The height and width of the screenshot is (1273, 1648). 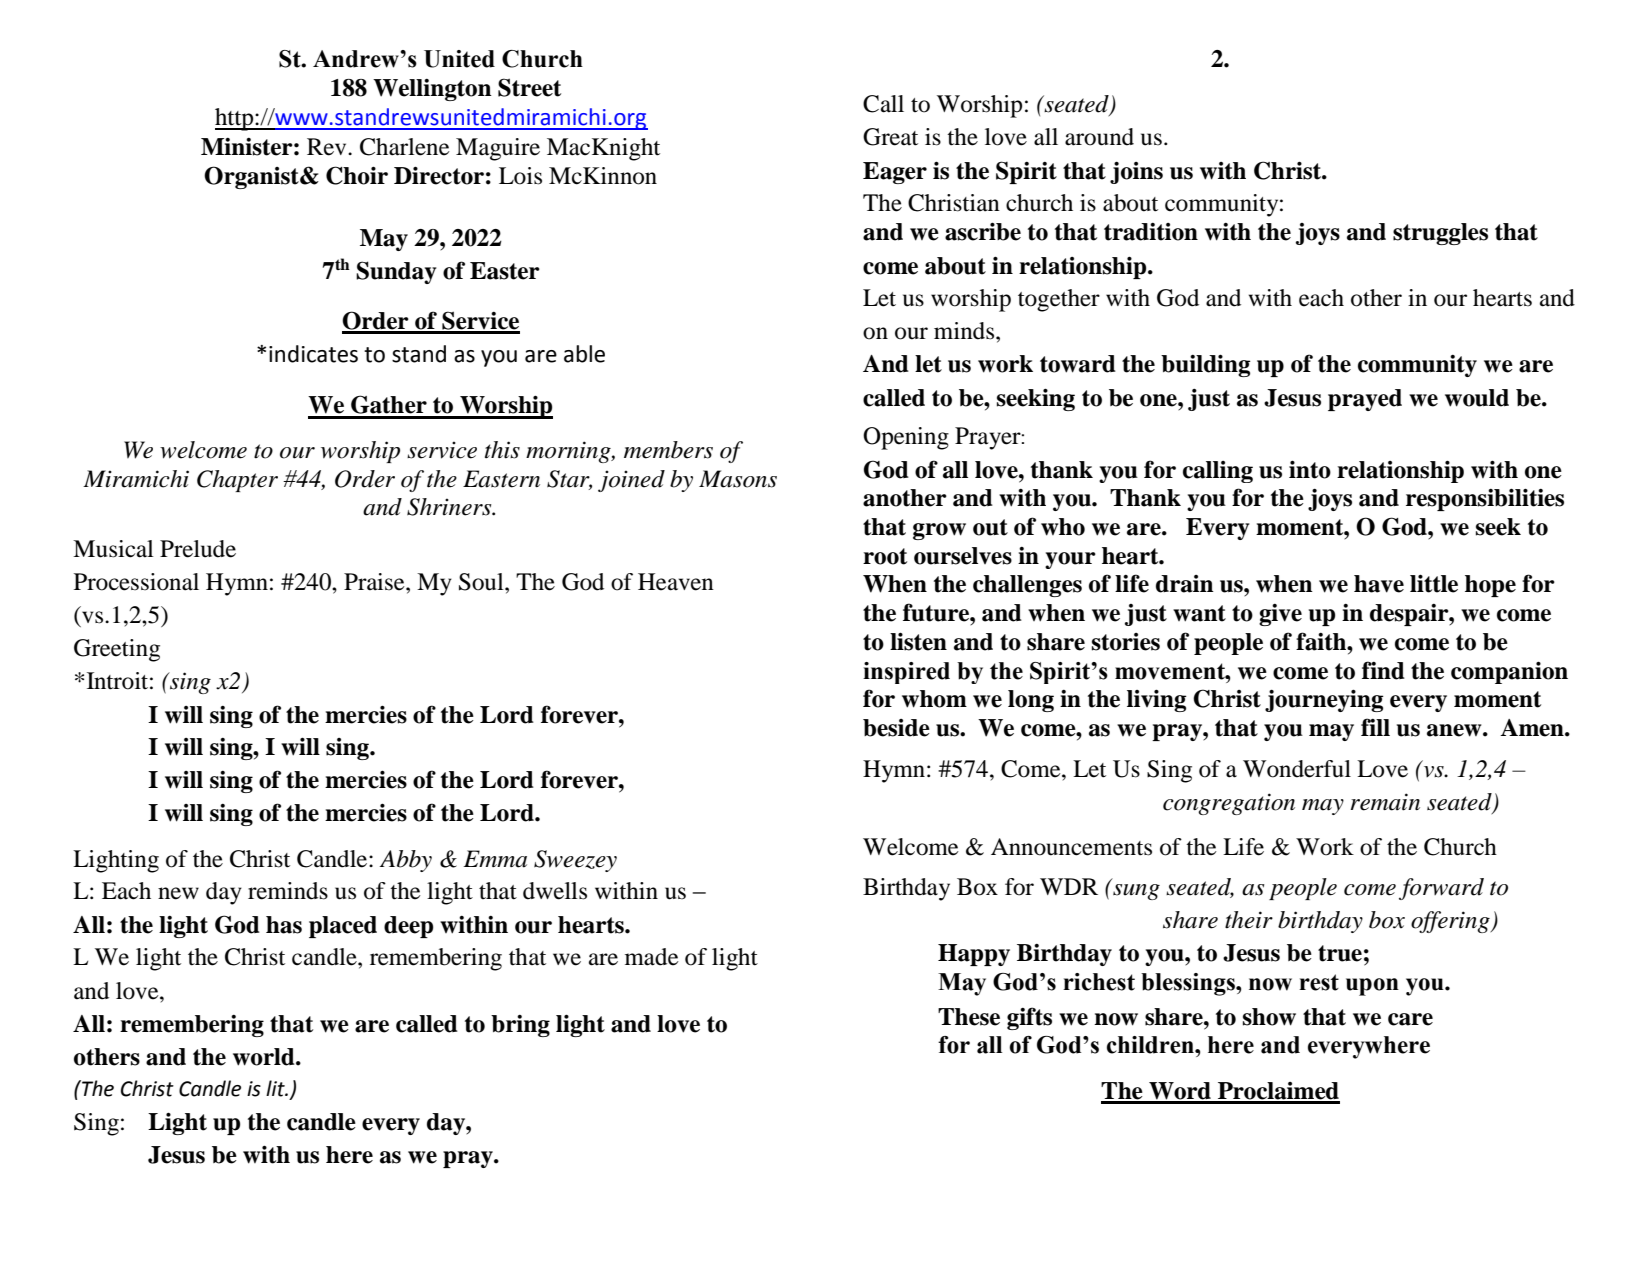 What do you see at coordinates (406, 861) in the screenshot?
I see `Abby` at bounding box center [406, 861].
